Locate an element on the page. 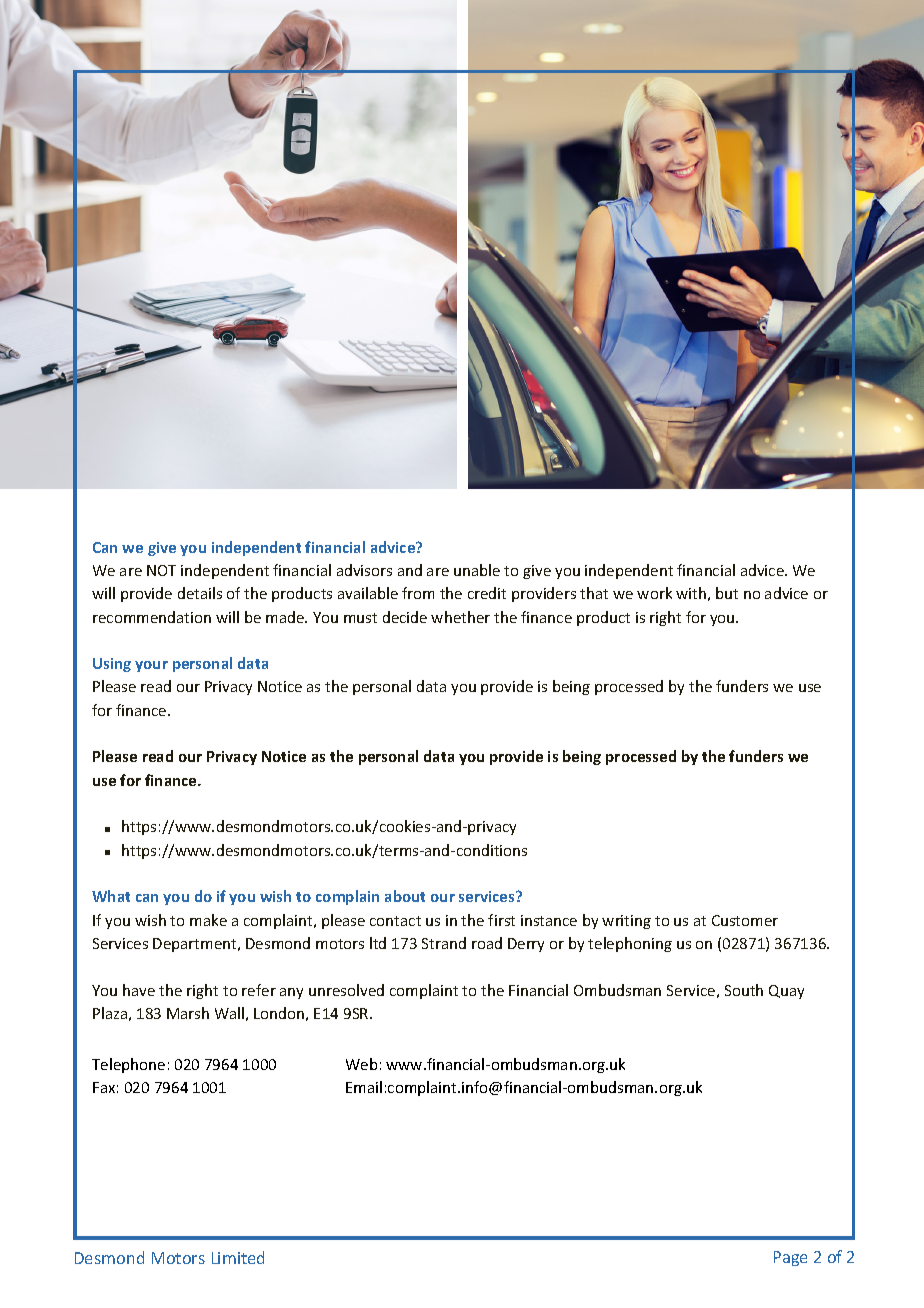  Customer is located at coordinates (745, 920).
